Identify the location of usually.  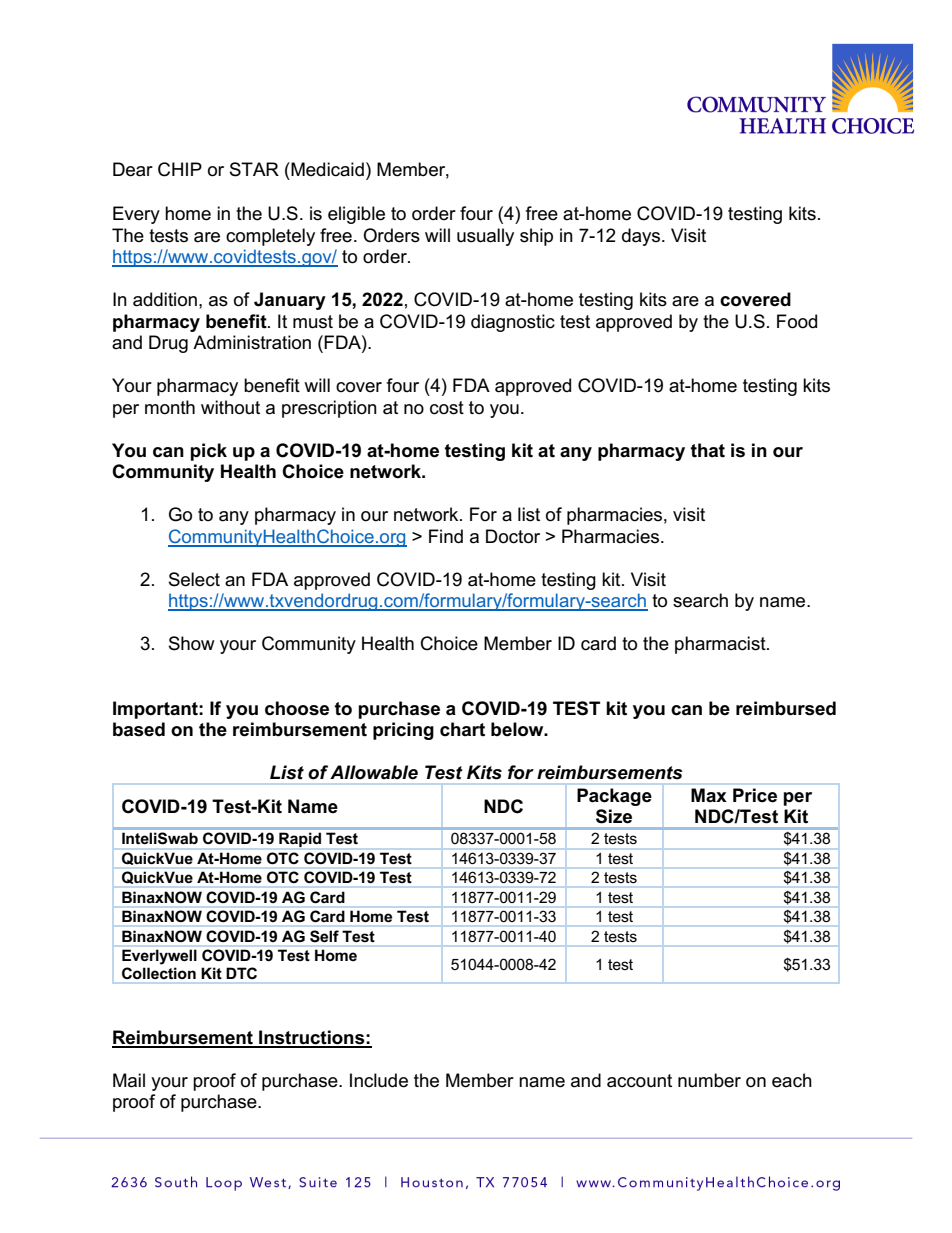
(485, 237).
